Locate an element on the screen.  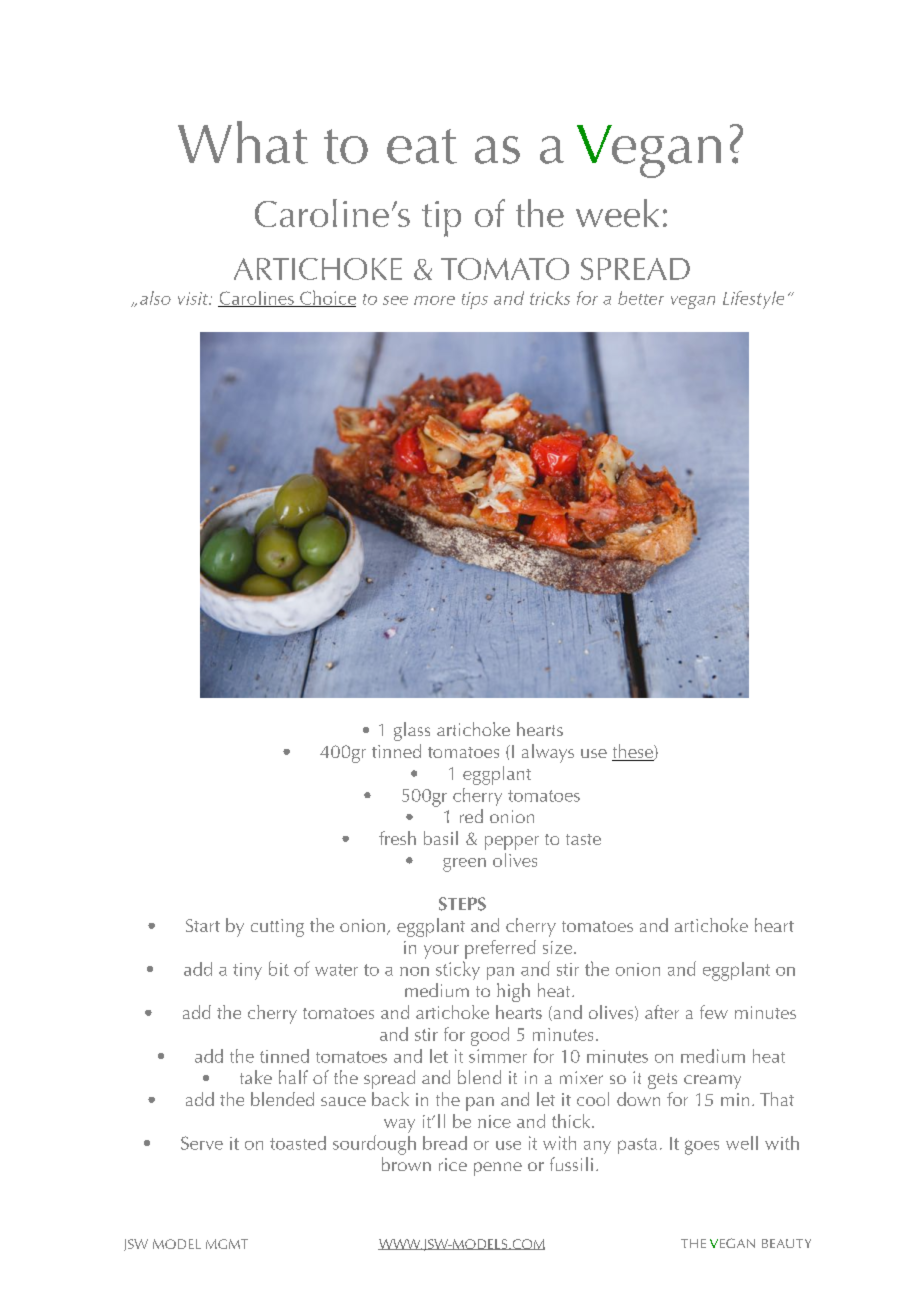
glass is located at coordinates (412, 731).
